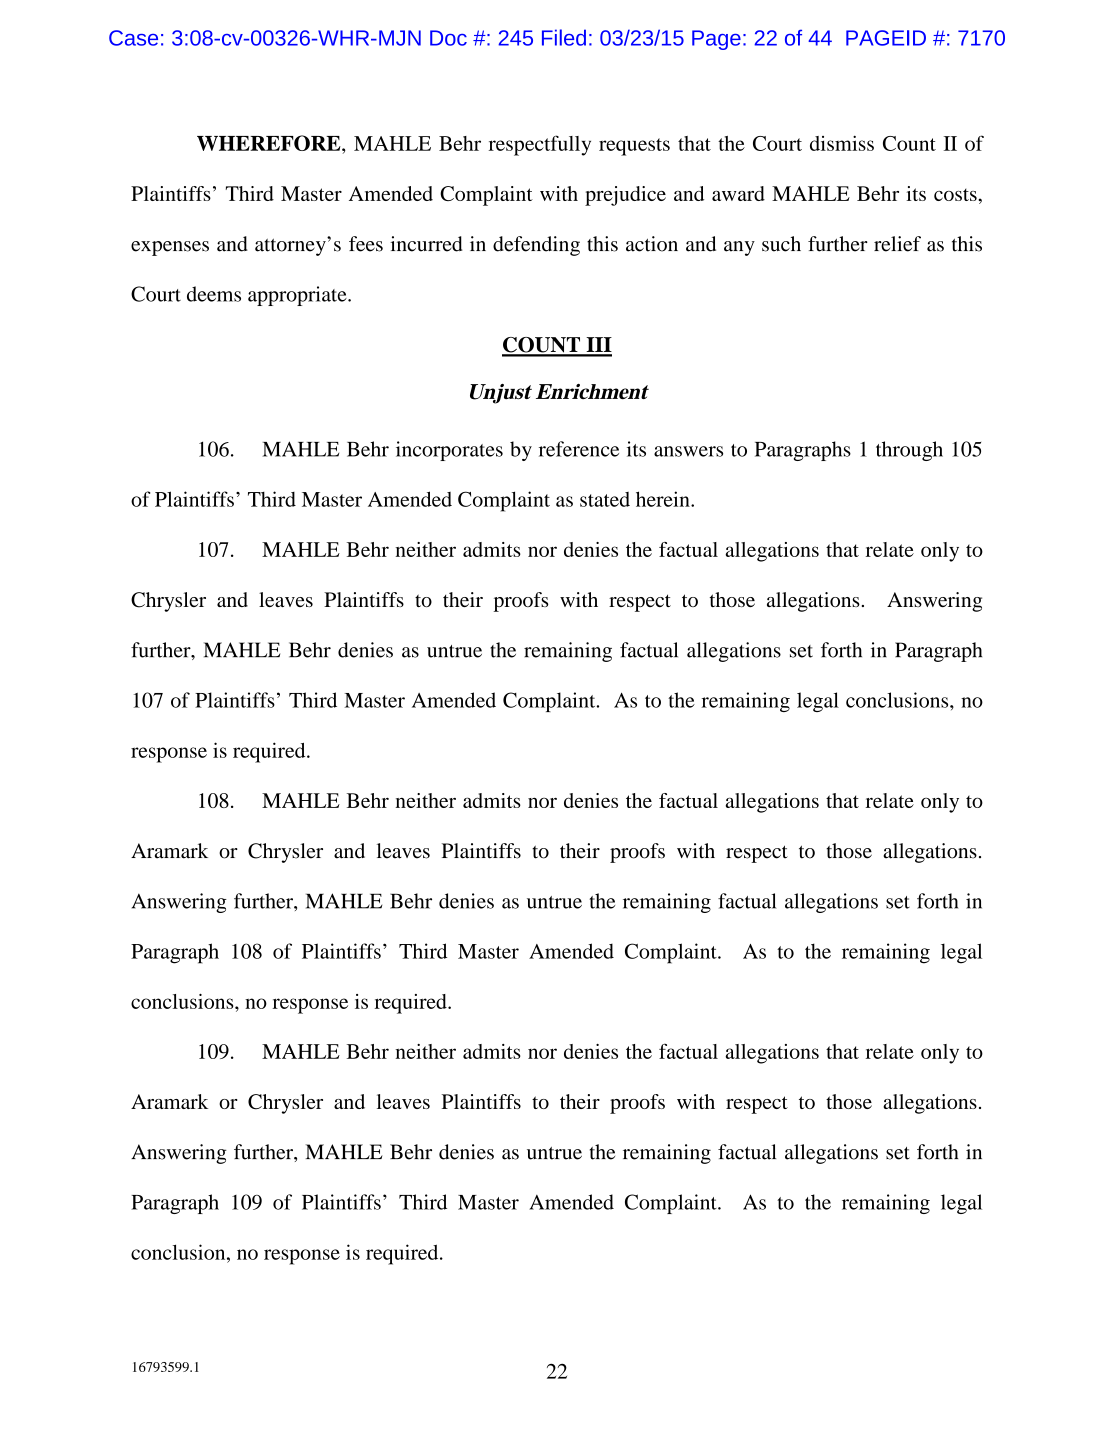  Describe the element at coordinates (909, 451) in the screenshot. I see `through` at that location.
